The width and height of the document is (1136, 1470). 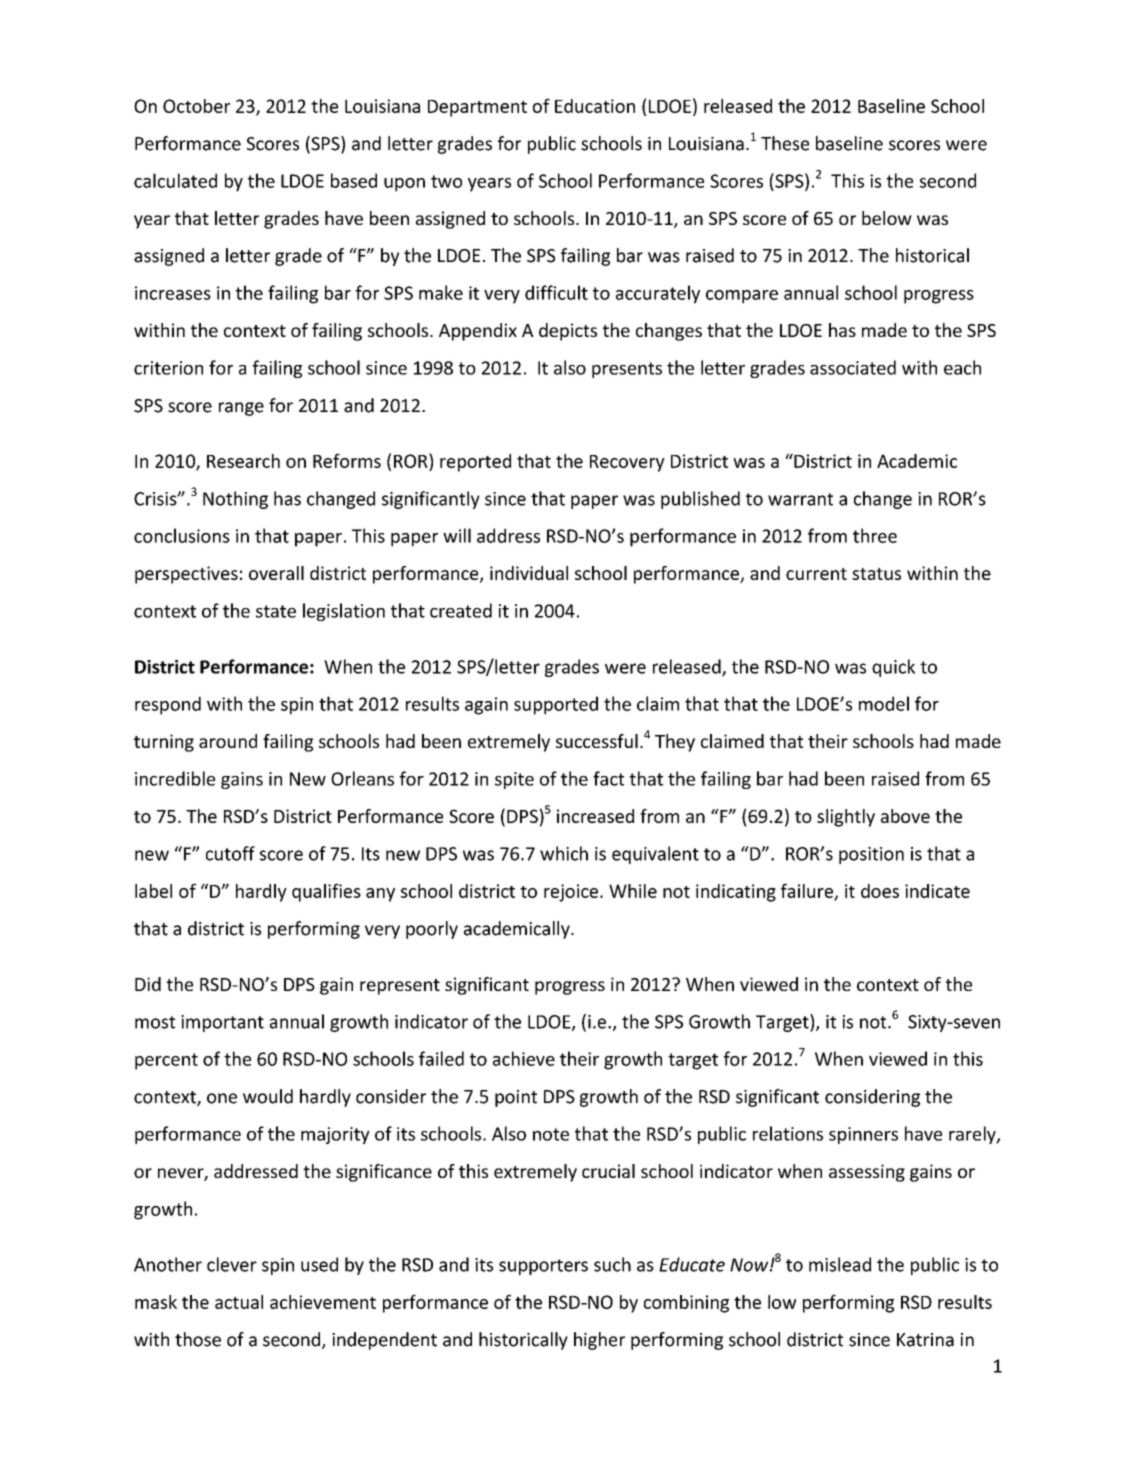 What do you see at coordinates (556, 705) in the document?
I see `supported` at bounding box center [556, 705].
